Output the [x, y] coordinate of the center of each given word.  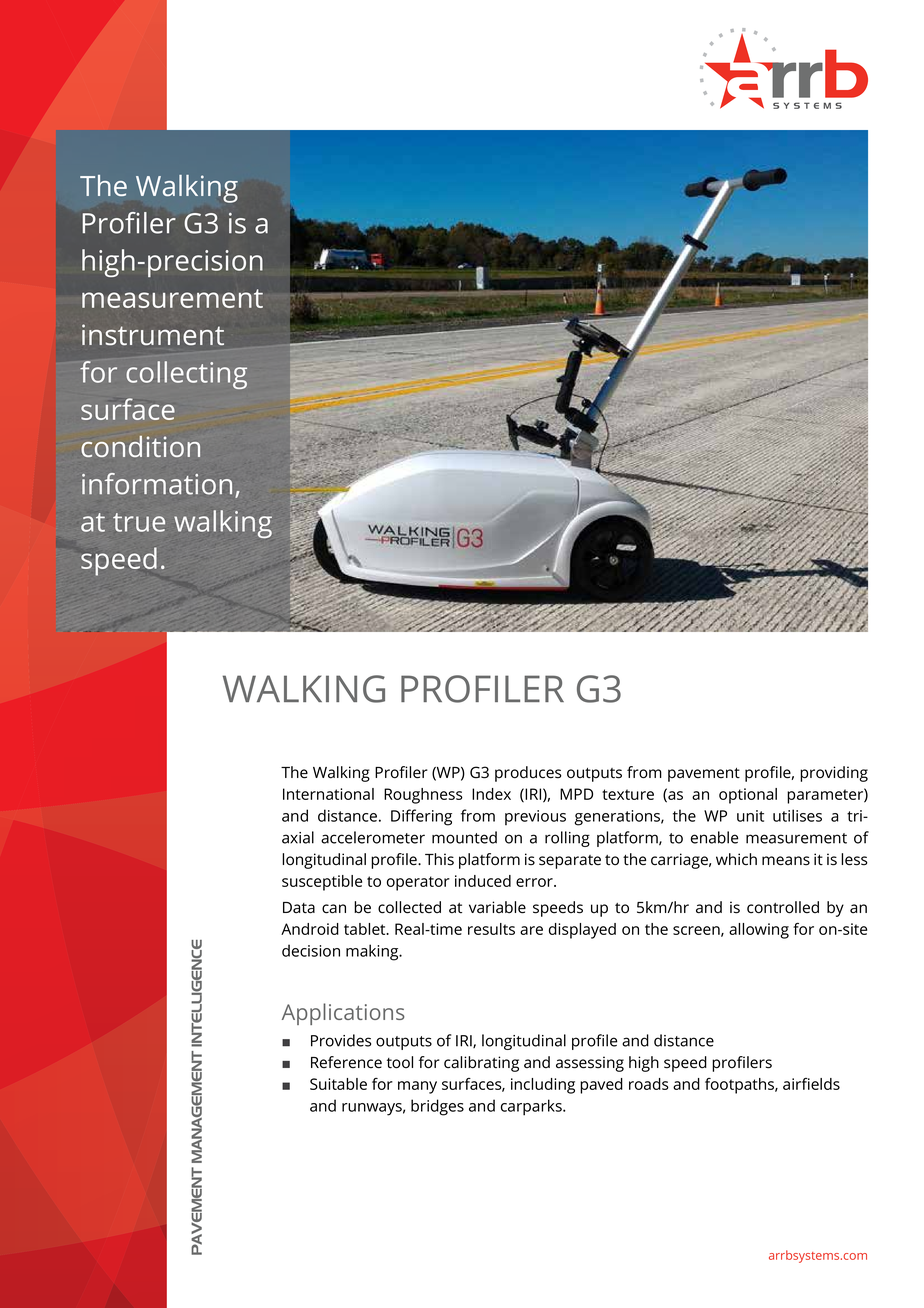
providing [834, 774]
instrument [153, 334]
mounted [464, 837]
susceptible [322, 883]
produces [528, 774]
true [139, 522]
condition [140, 446]
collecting [186, 375]
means [786, 861]
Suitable [338, 1084]
